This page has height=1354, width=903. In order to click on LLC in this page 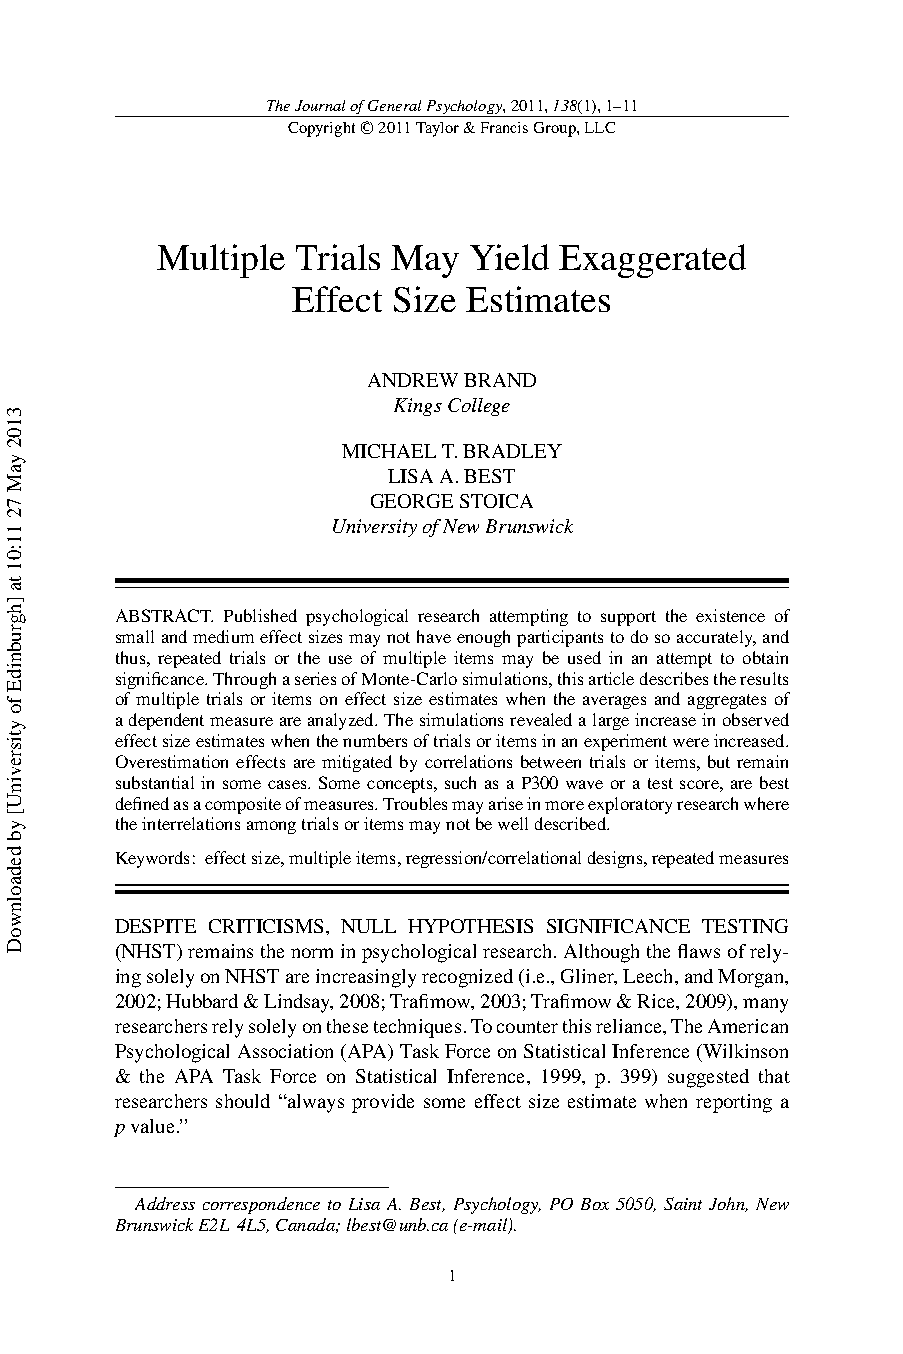, I will do `click(600, 127)`.
